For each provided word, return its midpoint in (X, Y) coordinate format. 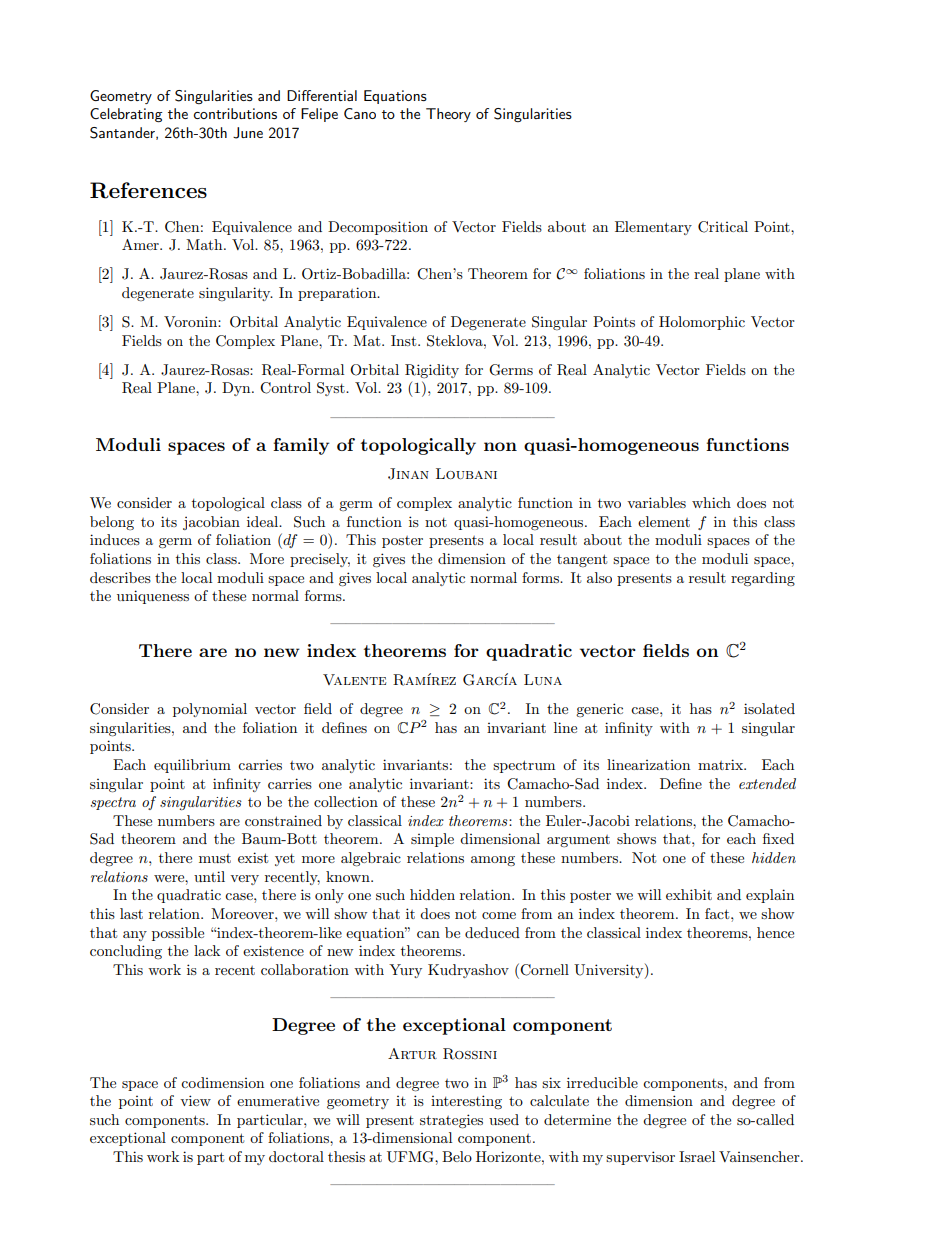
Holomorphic (702, 323)
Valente (355, 679)
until (209, 876)
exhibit (689, 894)
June (248, 133)
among (493, 861)
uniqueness (153, 597)
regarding (763, 579)
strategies (451, 1121)
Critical (723, 227)
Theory (448, 115)
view (195, 1100)
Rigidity (432, 371)
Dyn (237, 389)
